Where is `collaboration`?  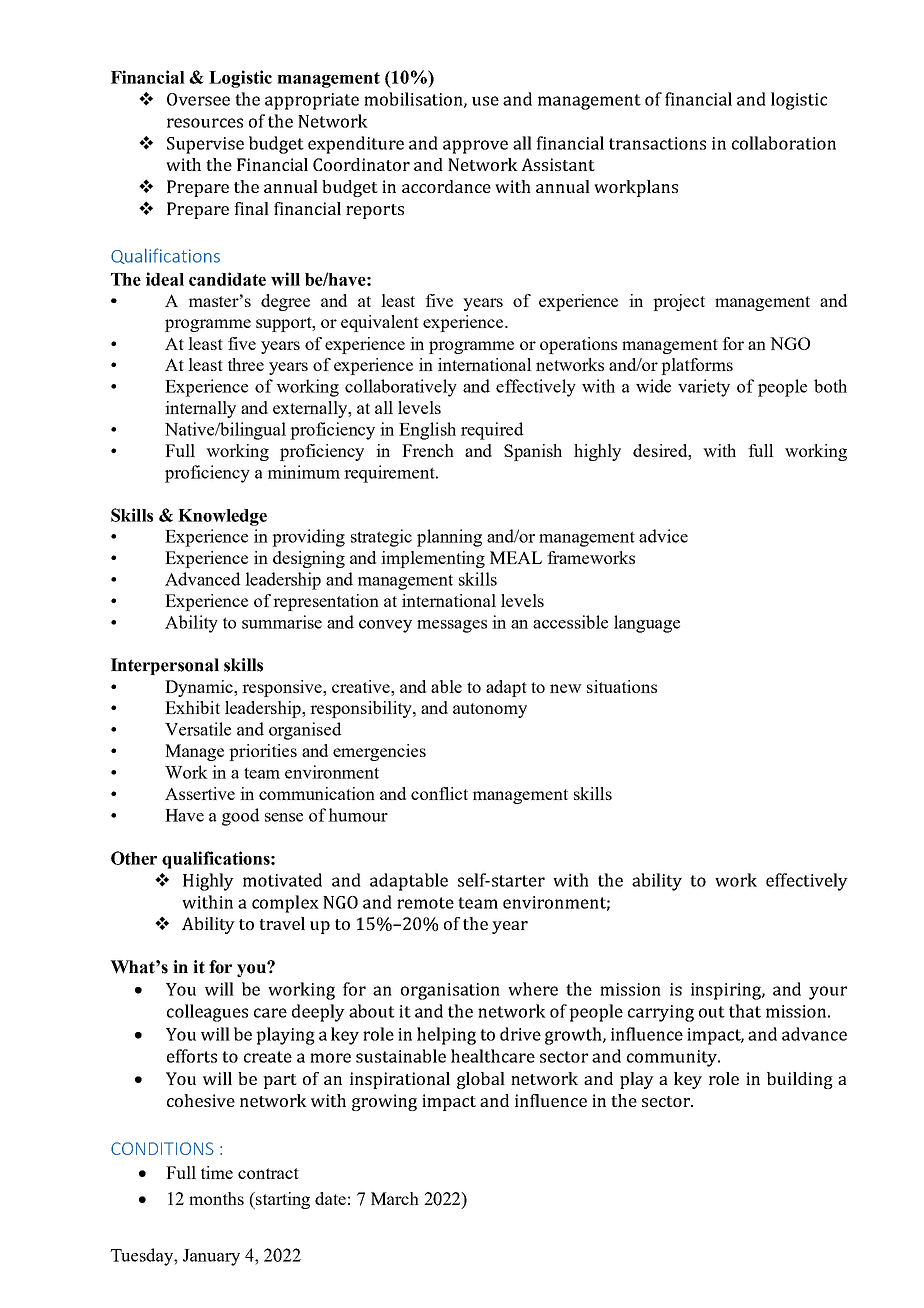 collaboration is located at coordinates (784, 143).
